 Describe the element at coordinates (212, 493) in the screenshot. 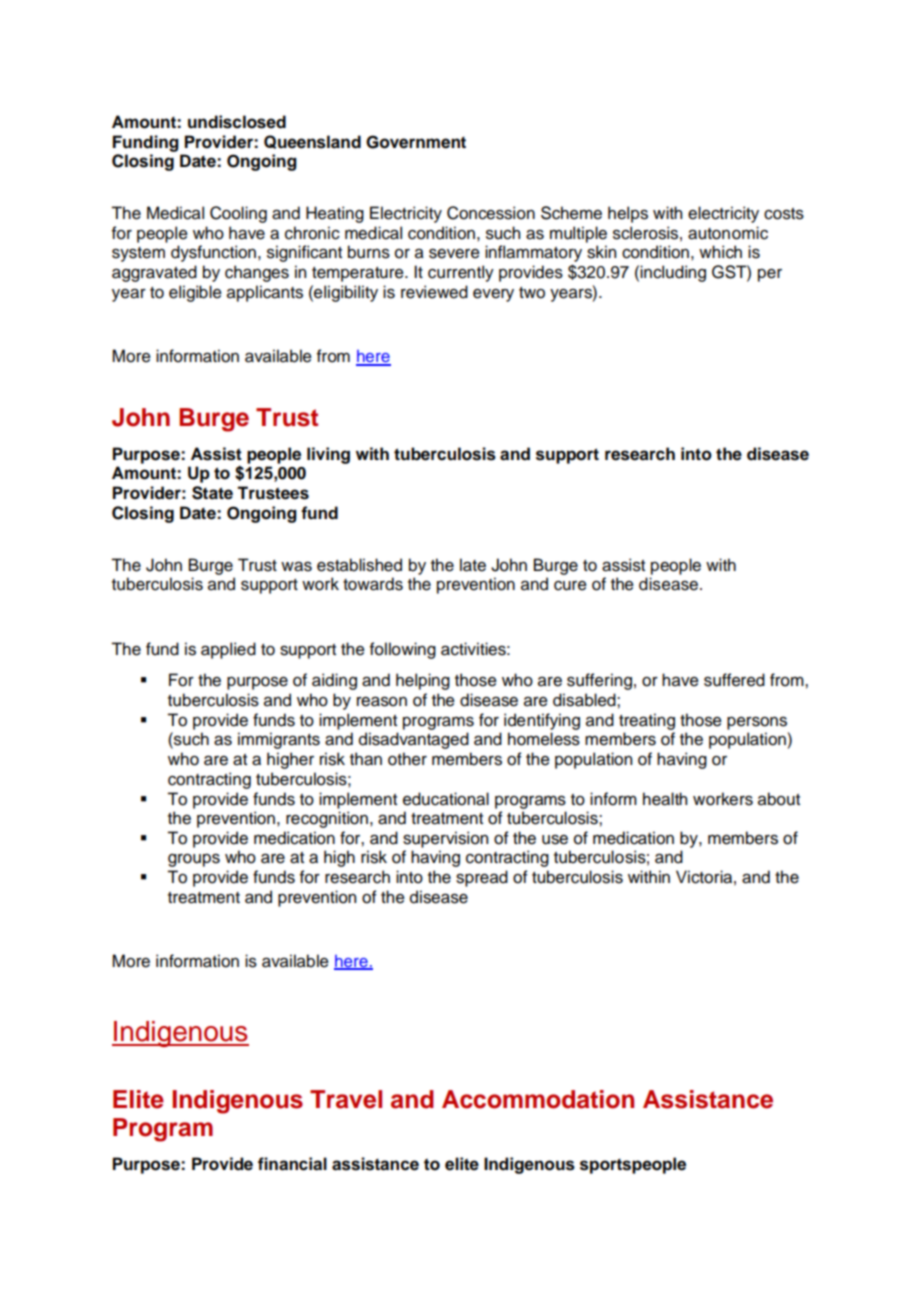

I see `State` at that location.
